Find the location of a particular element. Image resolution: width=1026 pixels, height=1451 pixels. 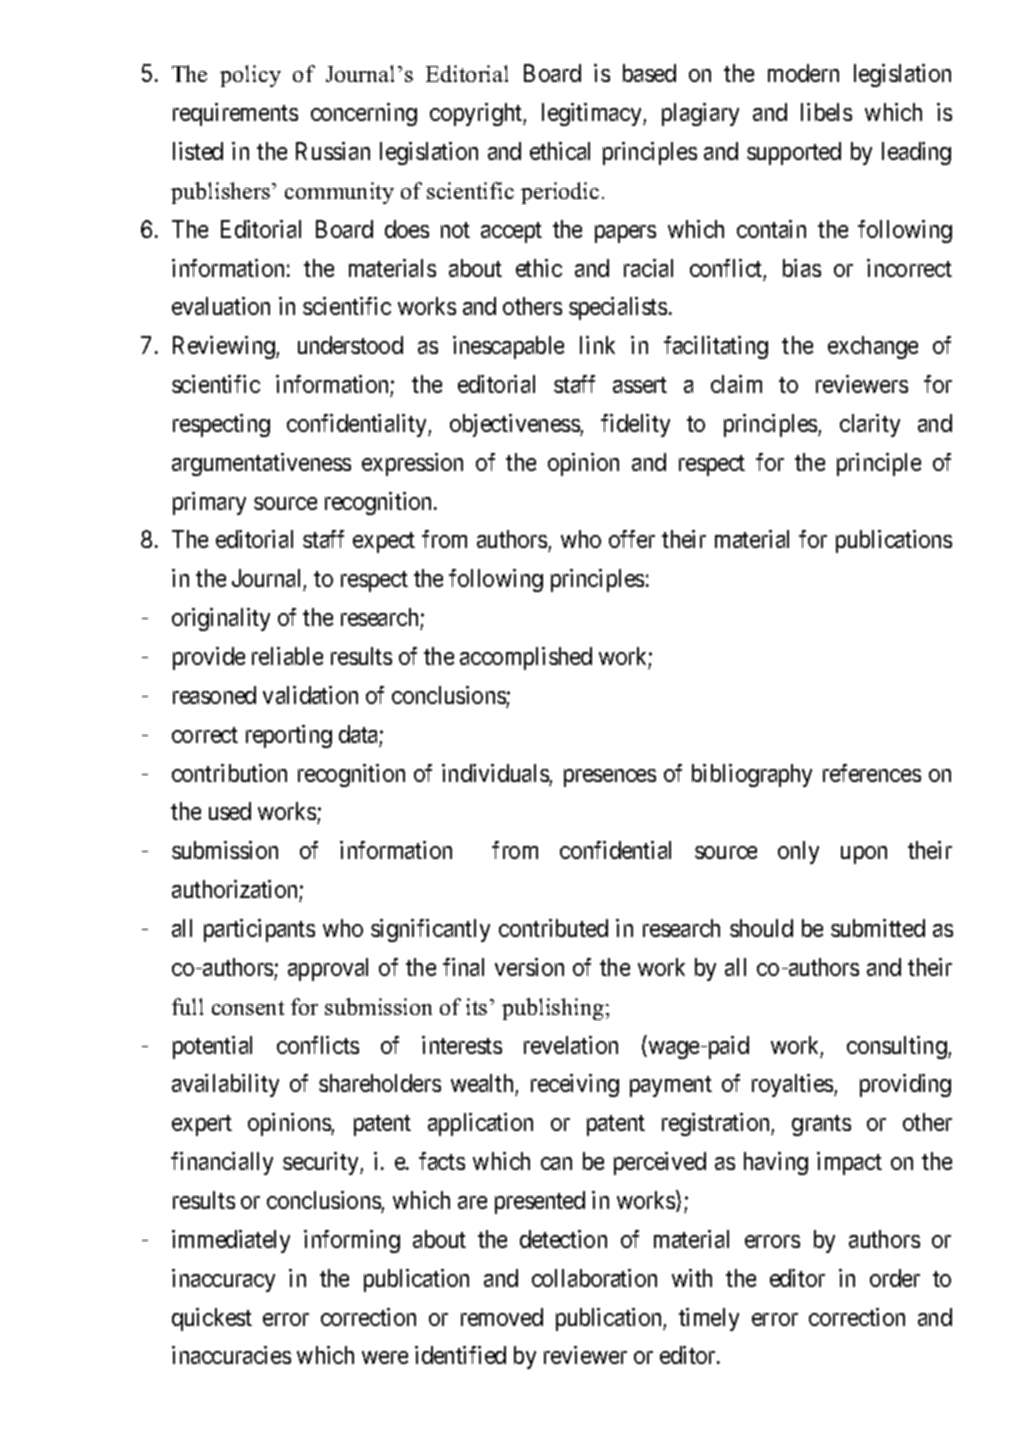

requirements is located at coordinates (235, 114).
